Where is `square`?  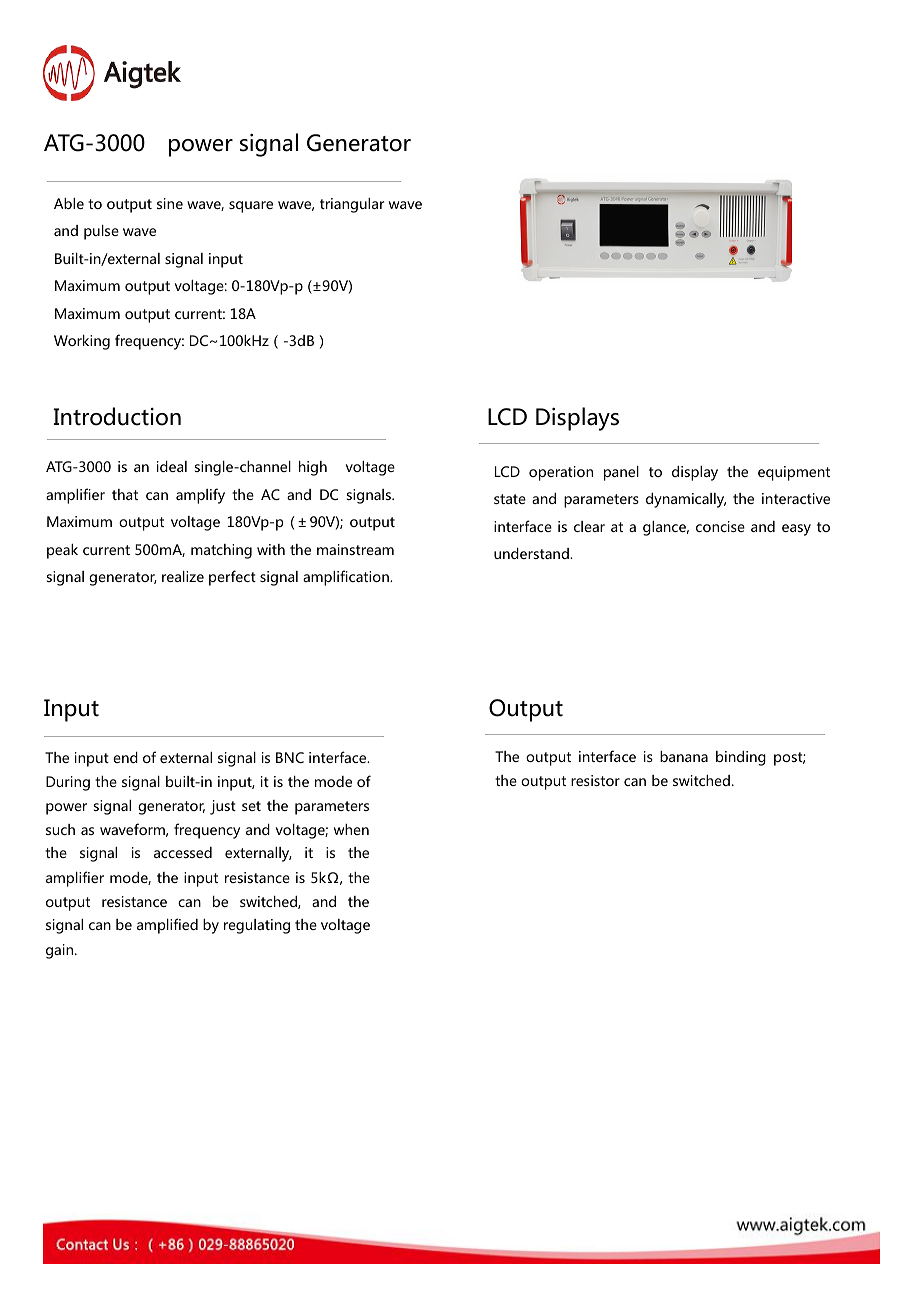
square is located at coordinates (251, 207).
